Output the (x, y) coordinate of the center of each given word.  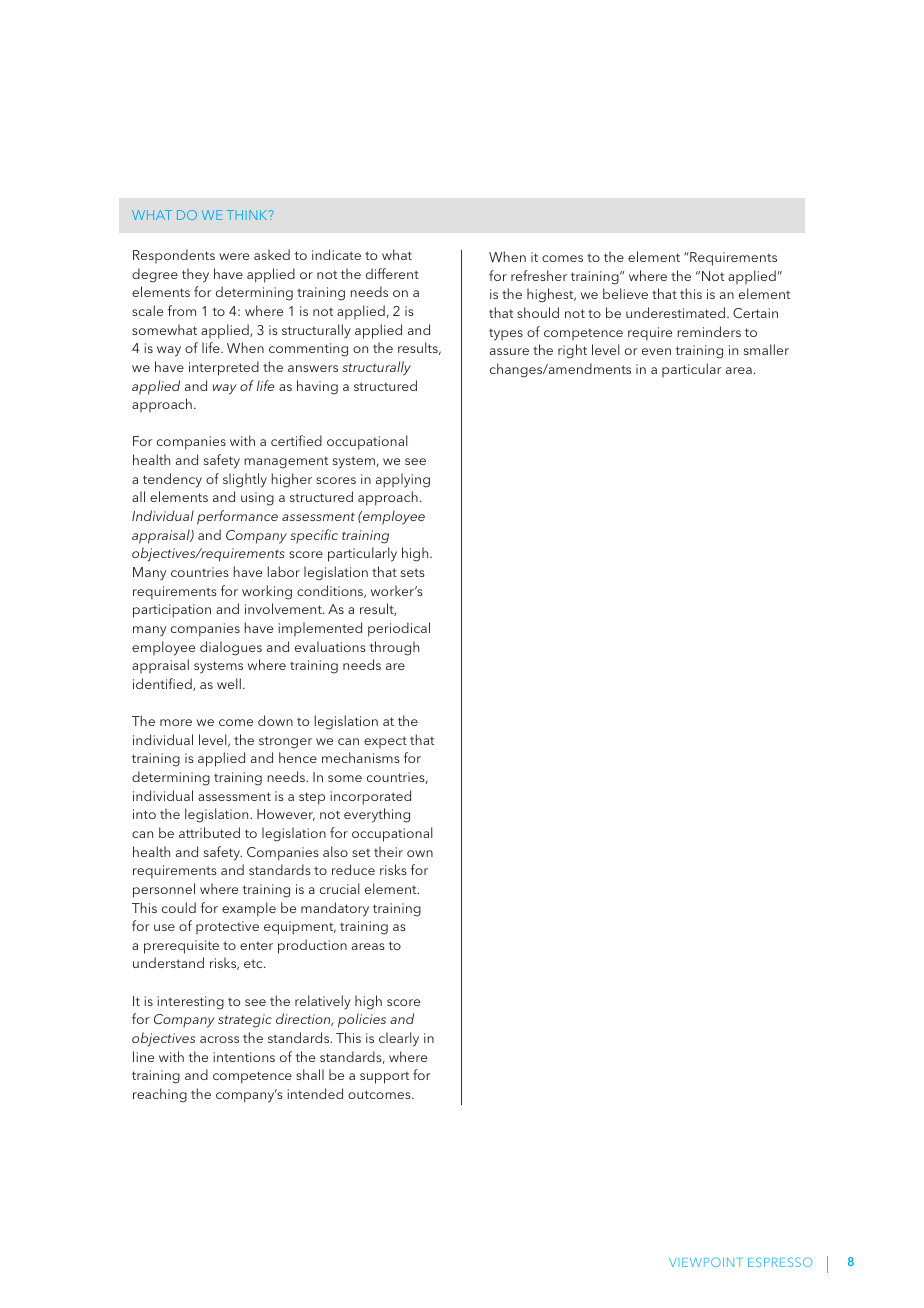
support (384, 1077)
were (234, 256)
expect (385, 742)
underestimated (675, 312)
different (392, 273)
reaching (160, 1095)
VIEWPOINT (705, 1262)
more (176, 722)
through (394, 648)
